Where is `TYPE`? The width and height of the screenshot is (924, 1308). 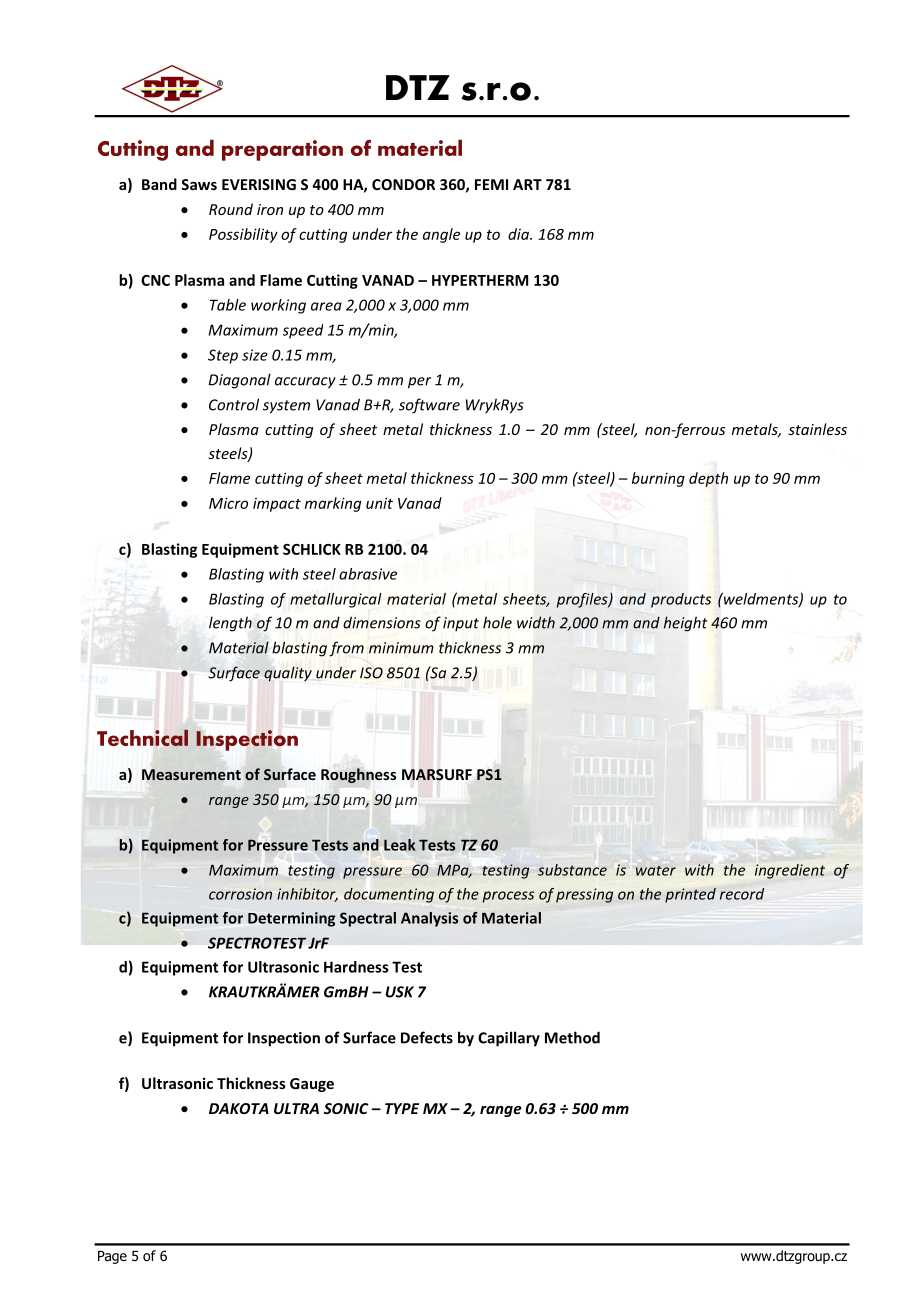
TYPE is located at coordinates (402, 1108).
